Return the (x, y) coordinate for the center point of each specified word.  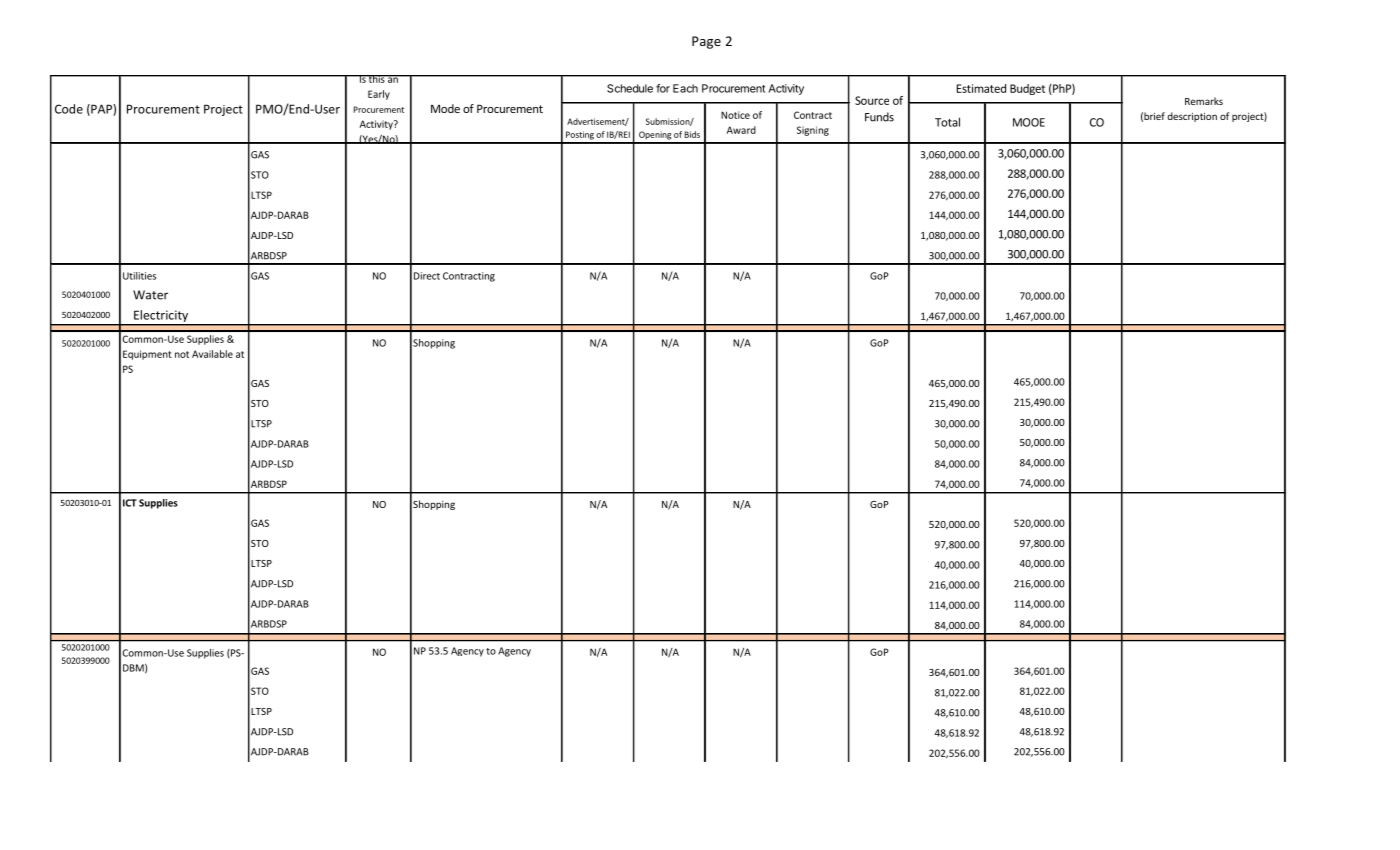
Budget (1027, 89)
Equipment (147, 355)
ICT (130, 503)
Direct (427, 276)
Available (212, 354)
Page (706, 42)
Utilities (139, 276)
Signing (813, 131)
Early (379, 95)
